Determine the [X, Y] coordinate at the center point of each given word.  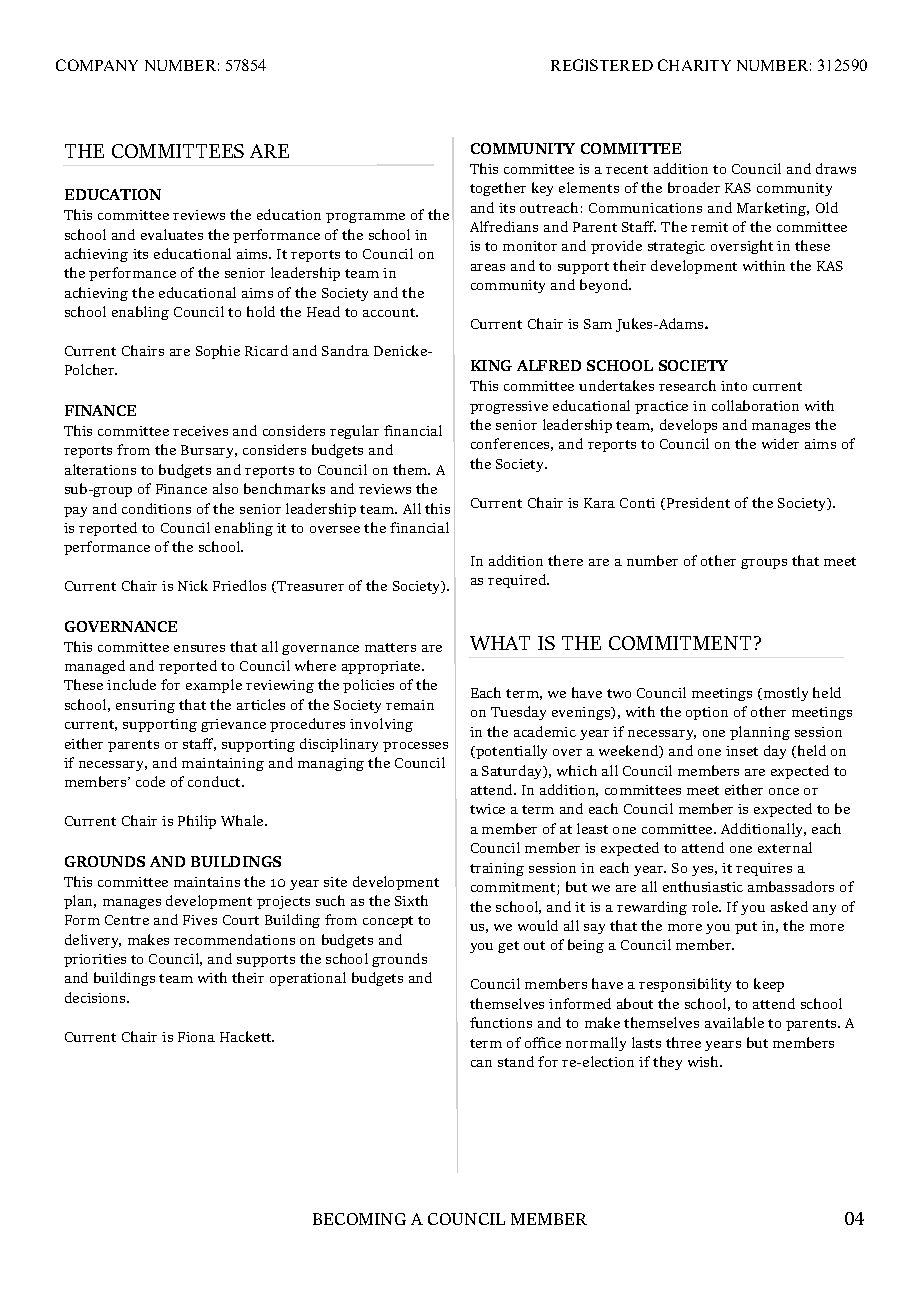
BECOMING [359, 1219]
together [498, 189]
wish [704, 1061]
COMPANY [97, 65]
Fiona [196, 1037]
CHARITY [694, 65]
